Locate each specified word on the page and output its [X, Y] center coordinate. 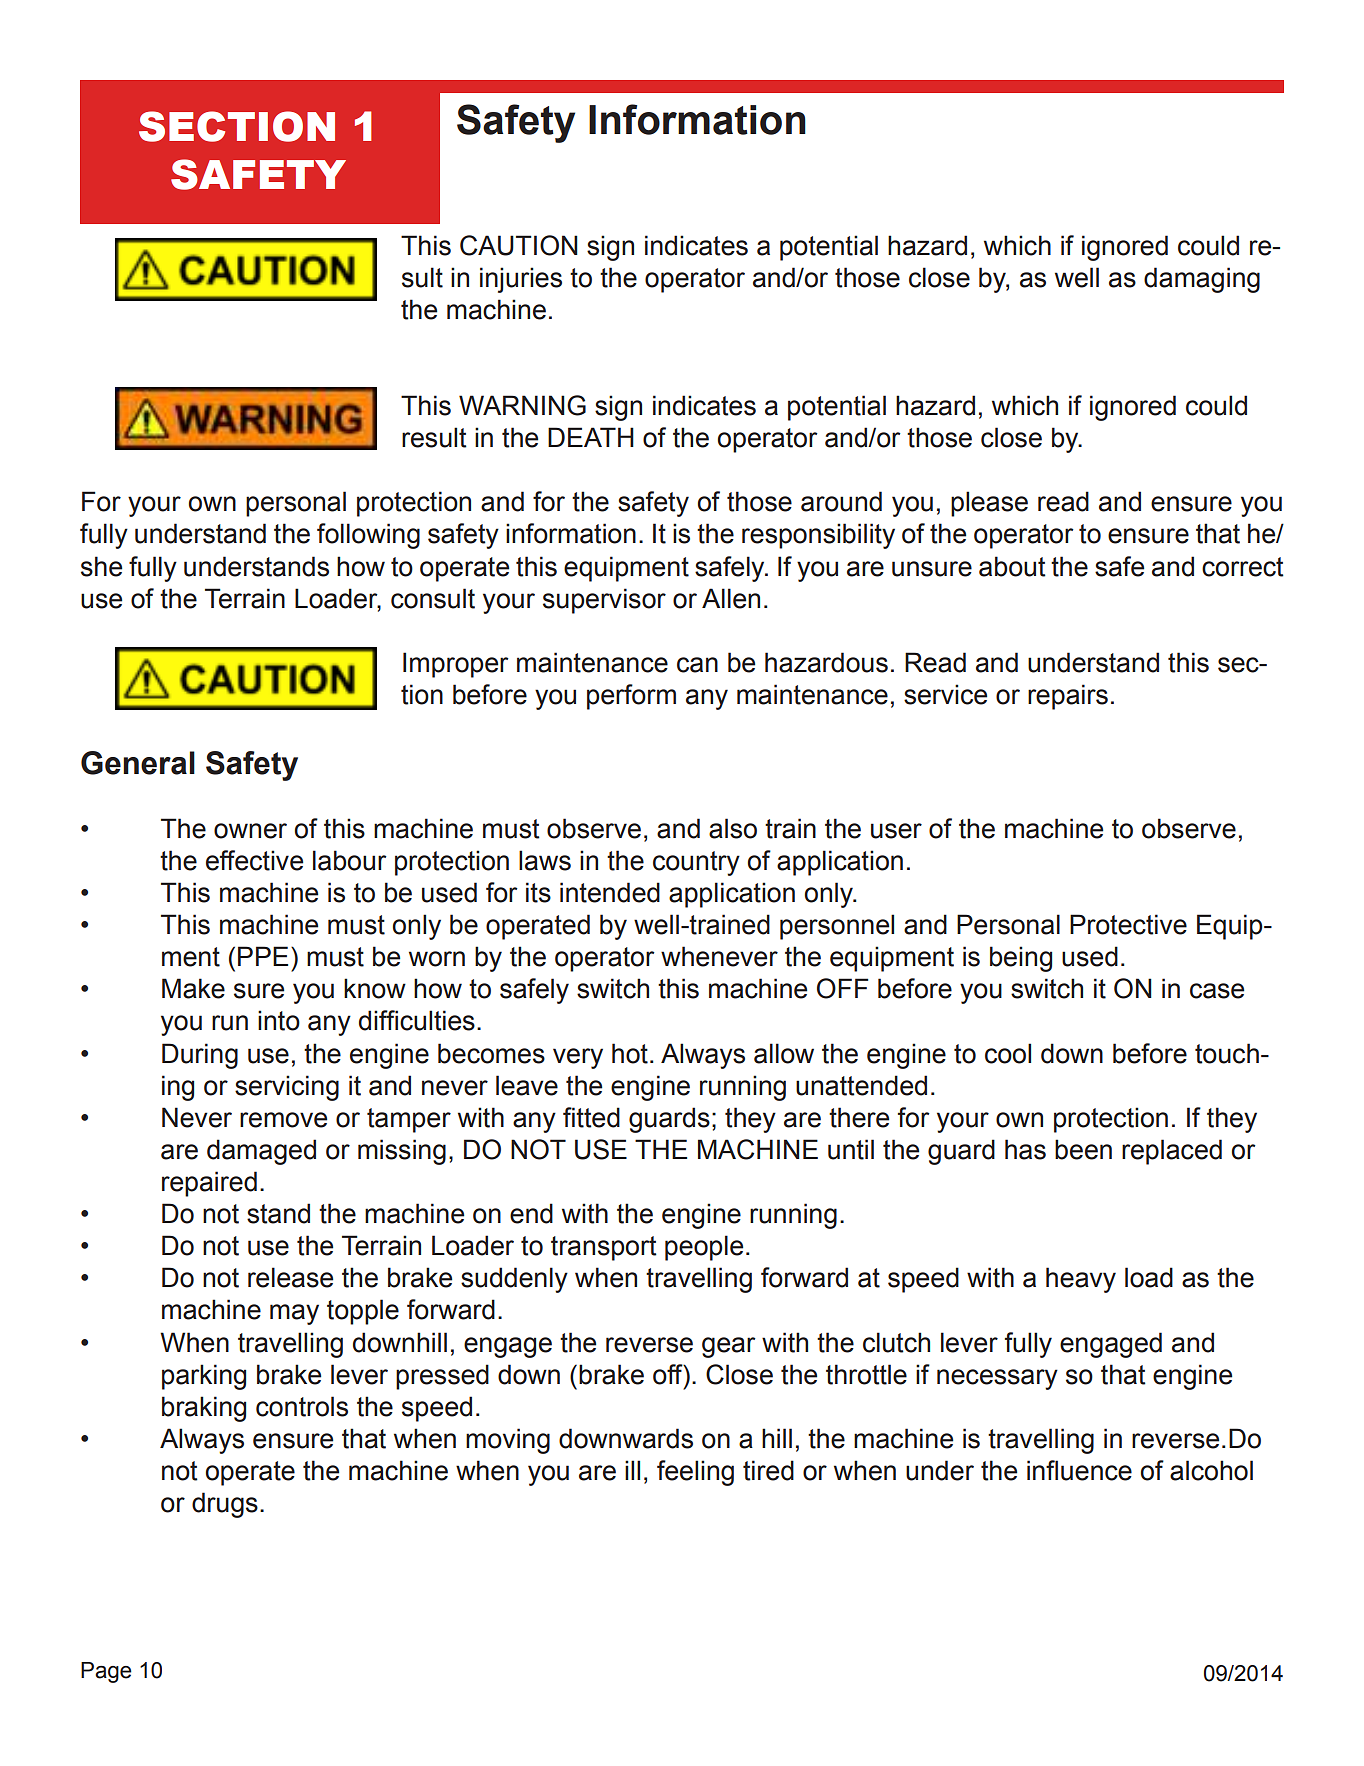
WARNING [522, 405]
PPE [263, 956]
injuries [521, 280]
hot [630, 1053]
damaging [1202, 280]
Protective [1128, 924]
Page [106, 1672]
